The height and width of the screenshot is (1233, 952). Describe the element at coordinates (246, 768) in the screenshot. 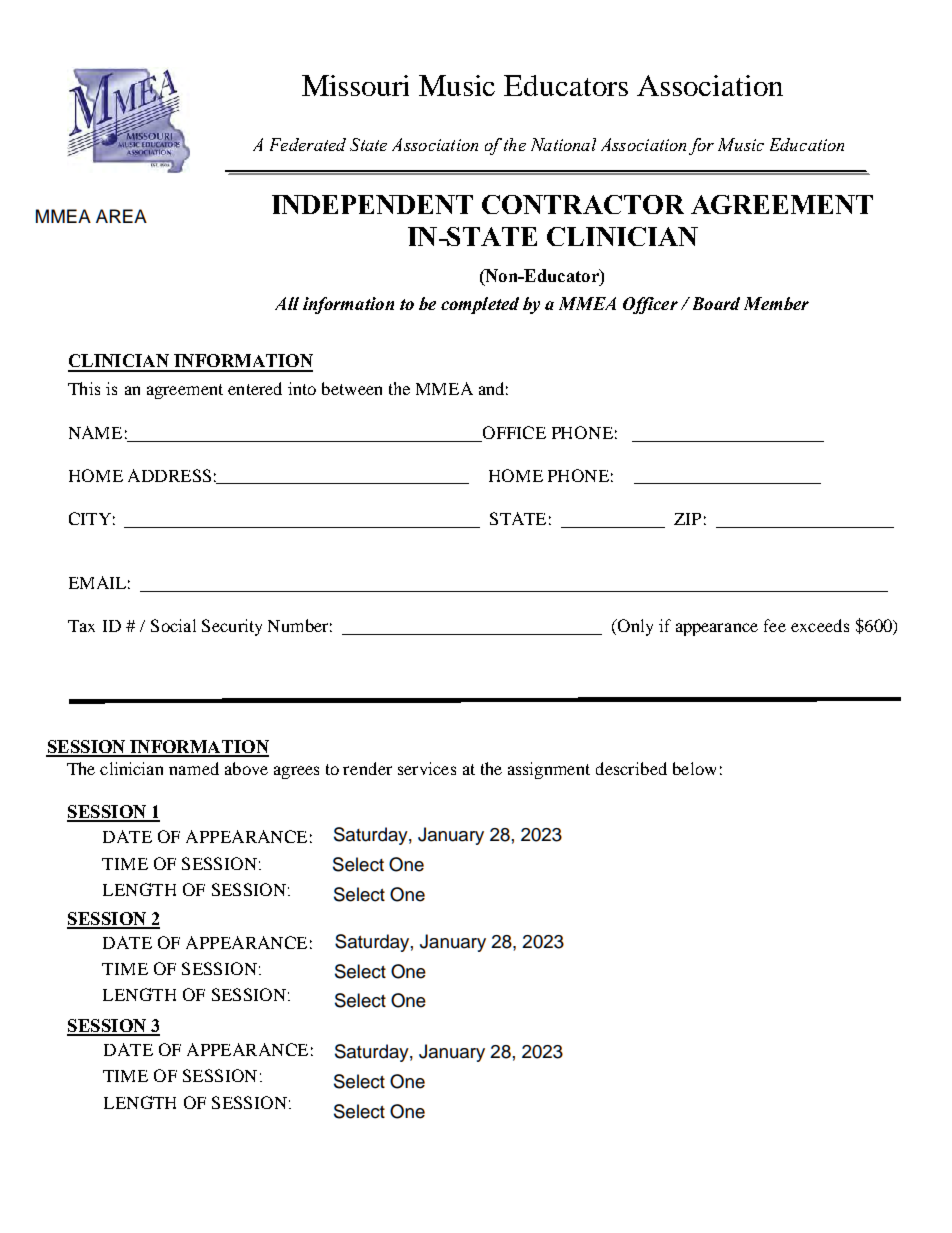

I see `above` at that location.
